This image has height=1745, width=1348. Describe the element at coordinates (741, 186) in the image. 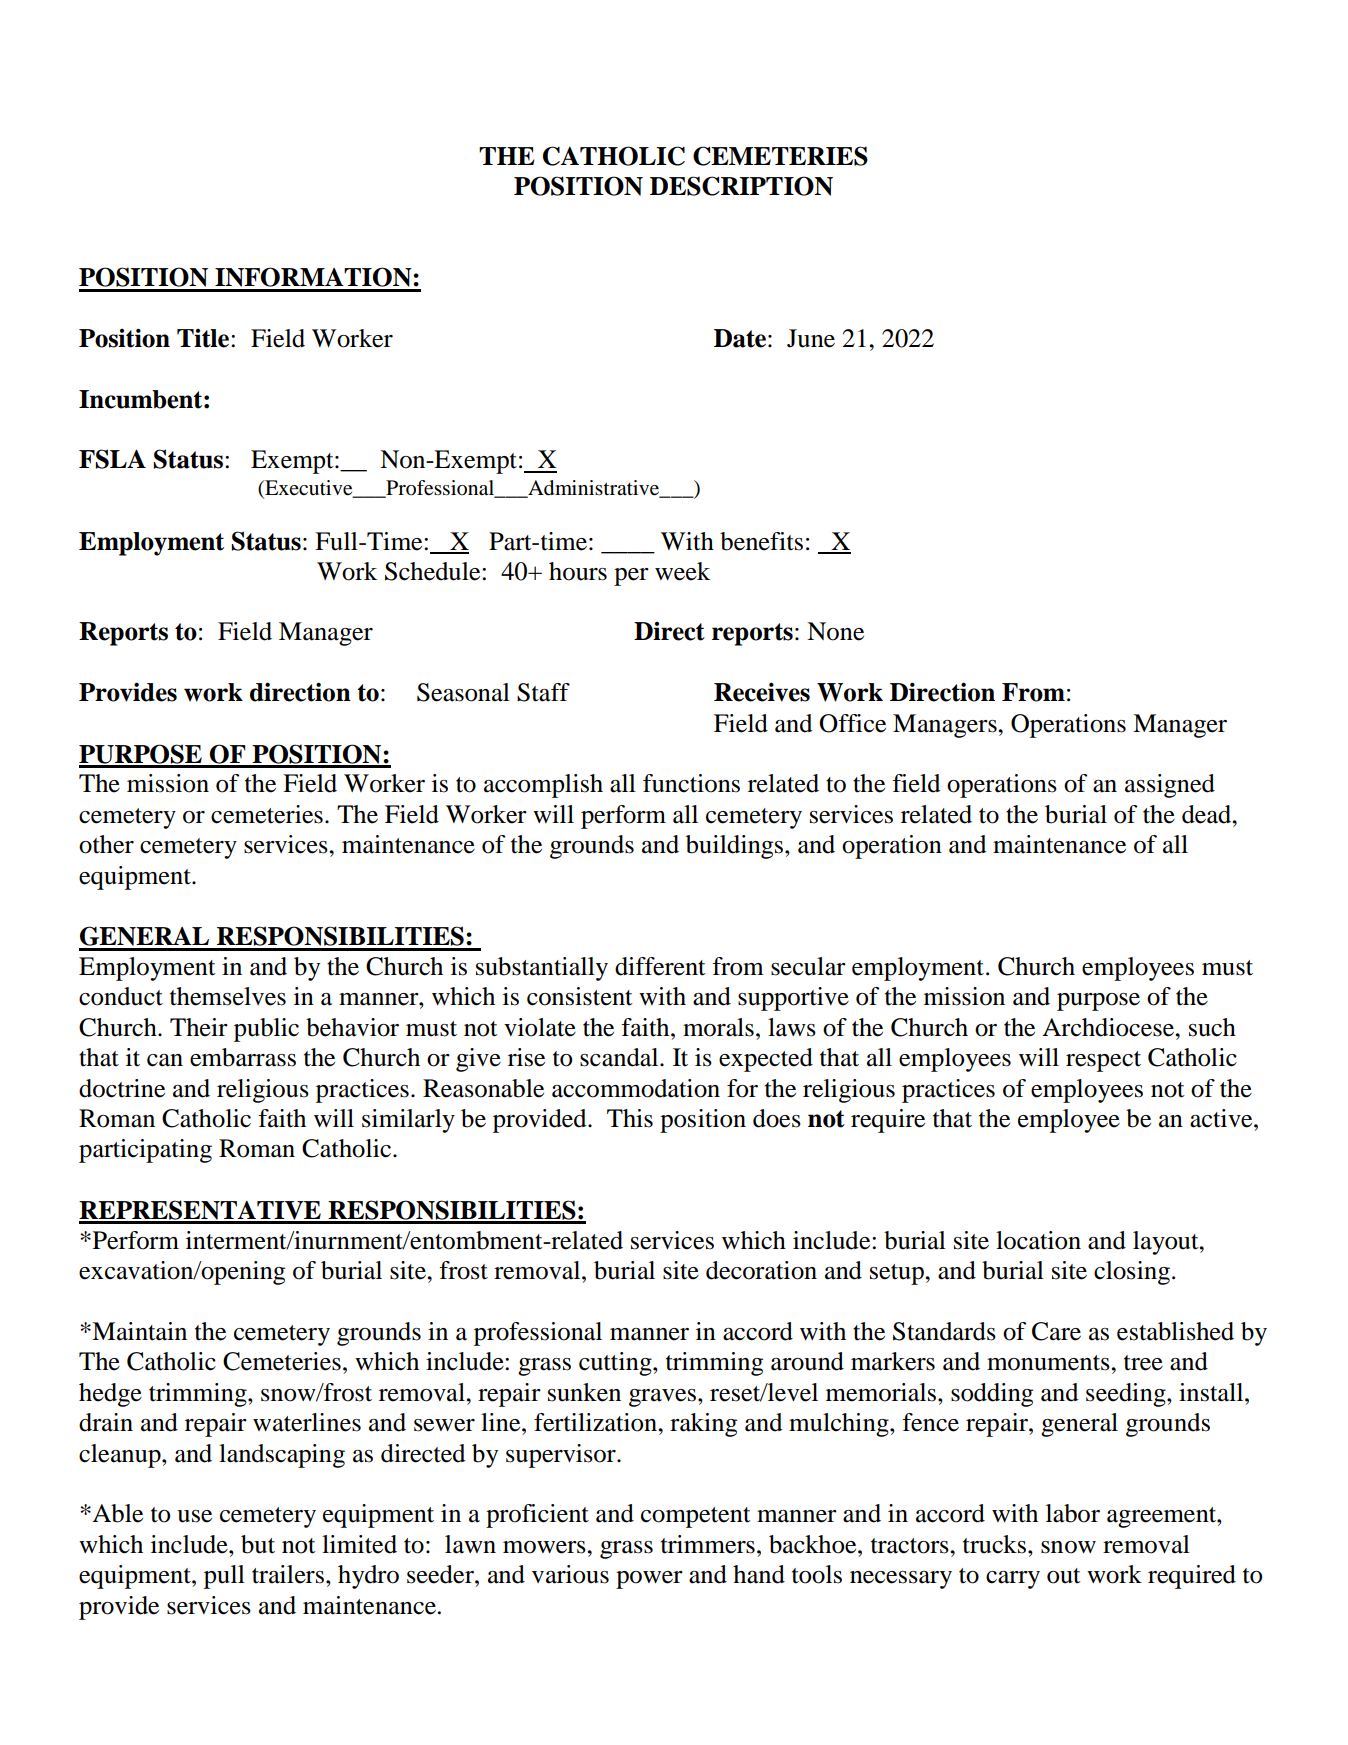

I see `DESCRIPTION` at that location.
